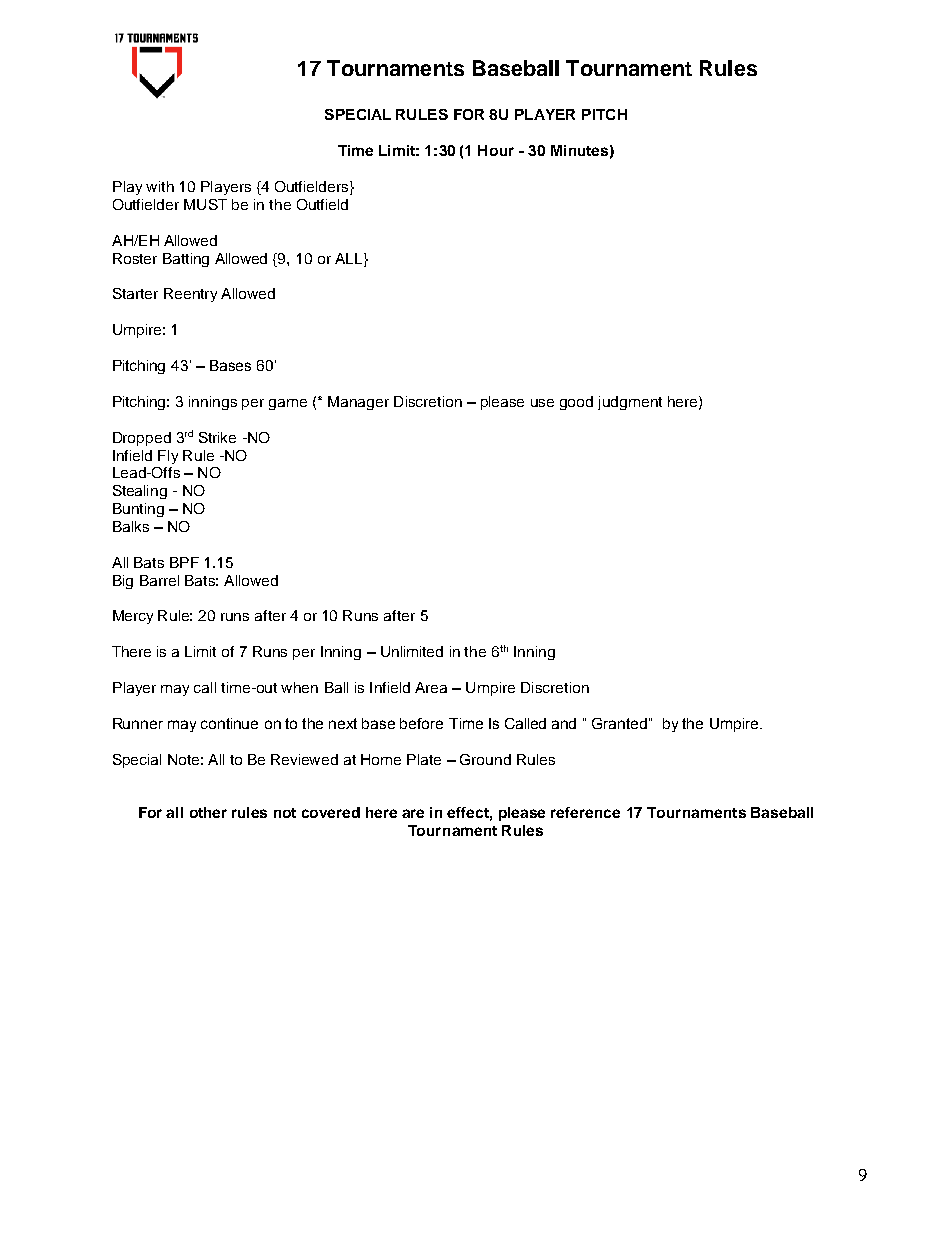 Image resolution: width=952 pixels, height=1233 pixels. What do you see at coordinates (496, 150) in the screenshot?
I see `Hour` at bounding box center [496, 150].
